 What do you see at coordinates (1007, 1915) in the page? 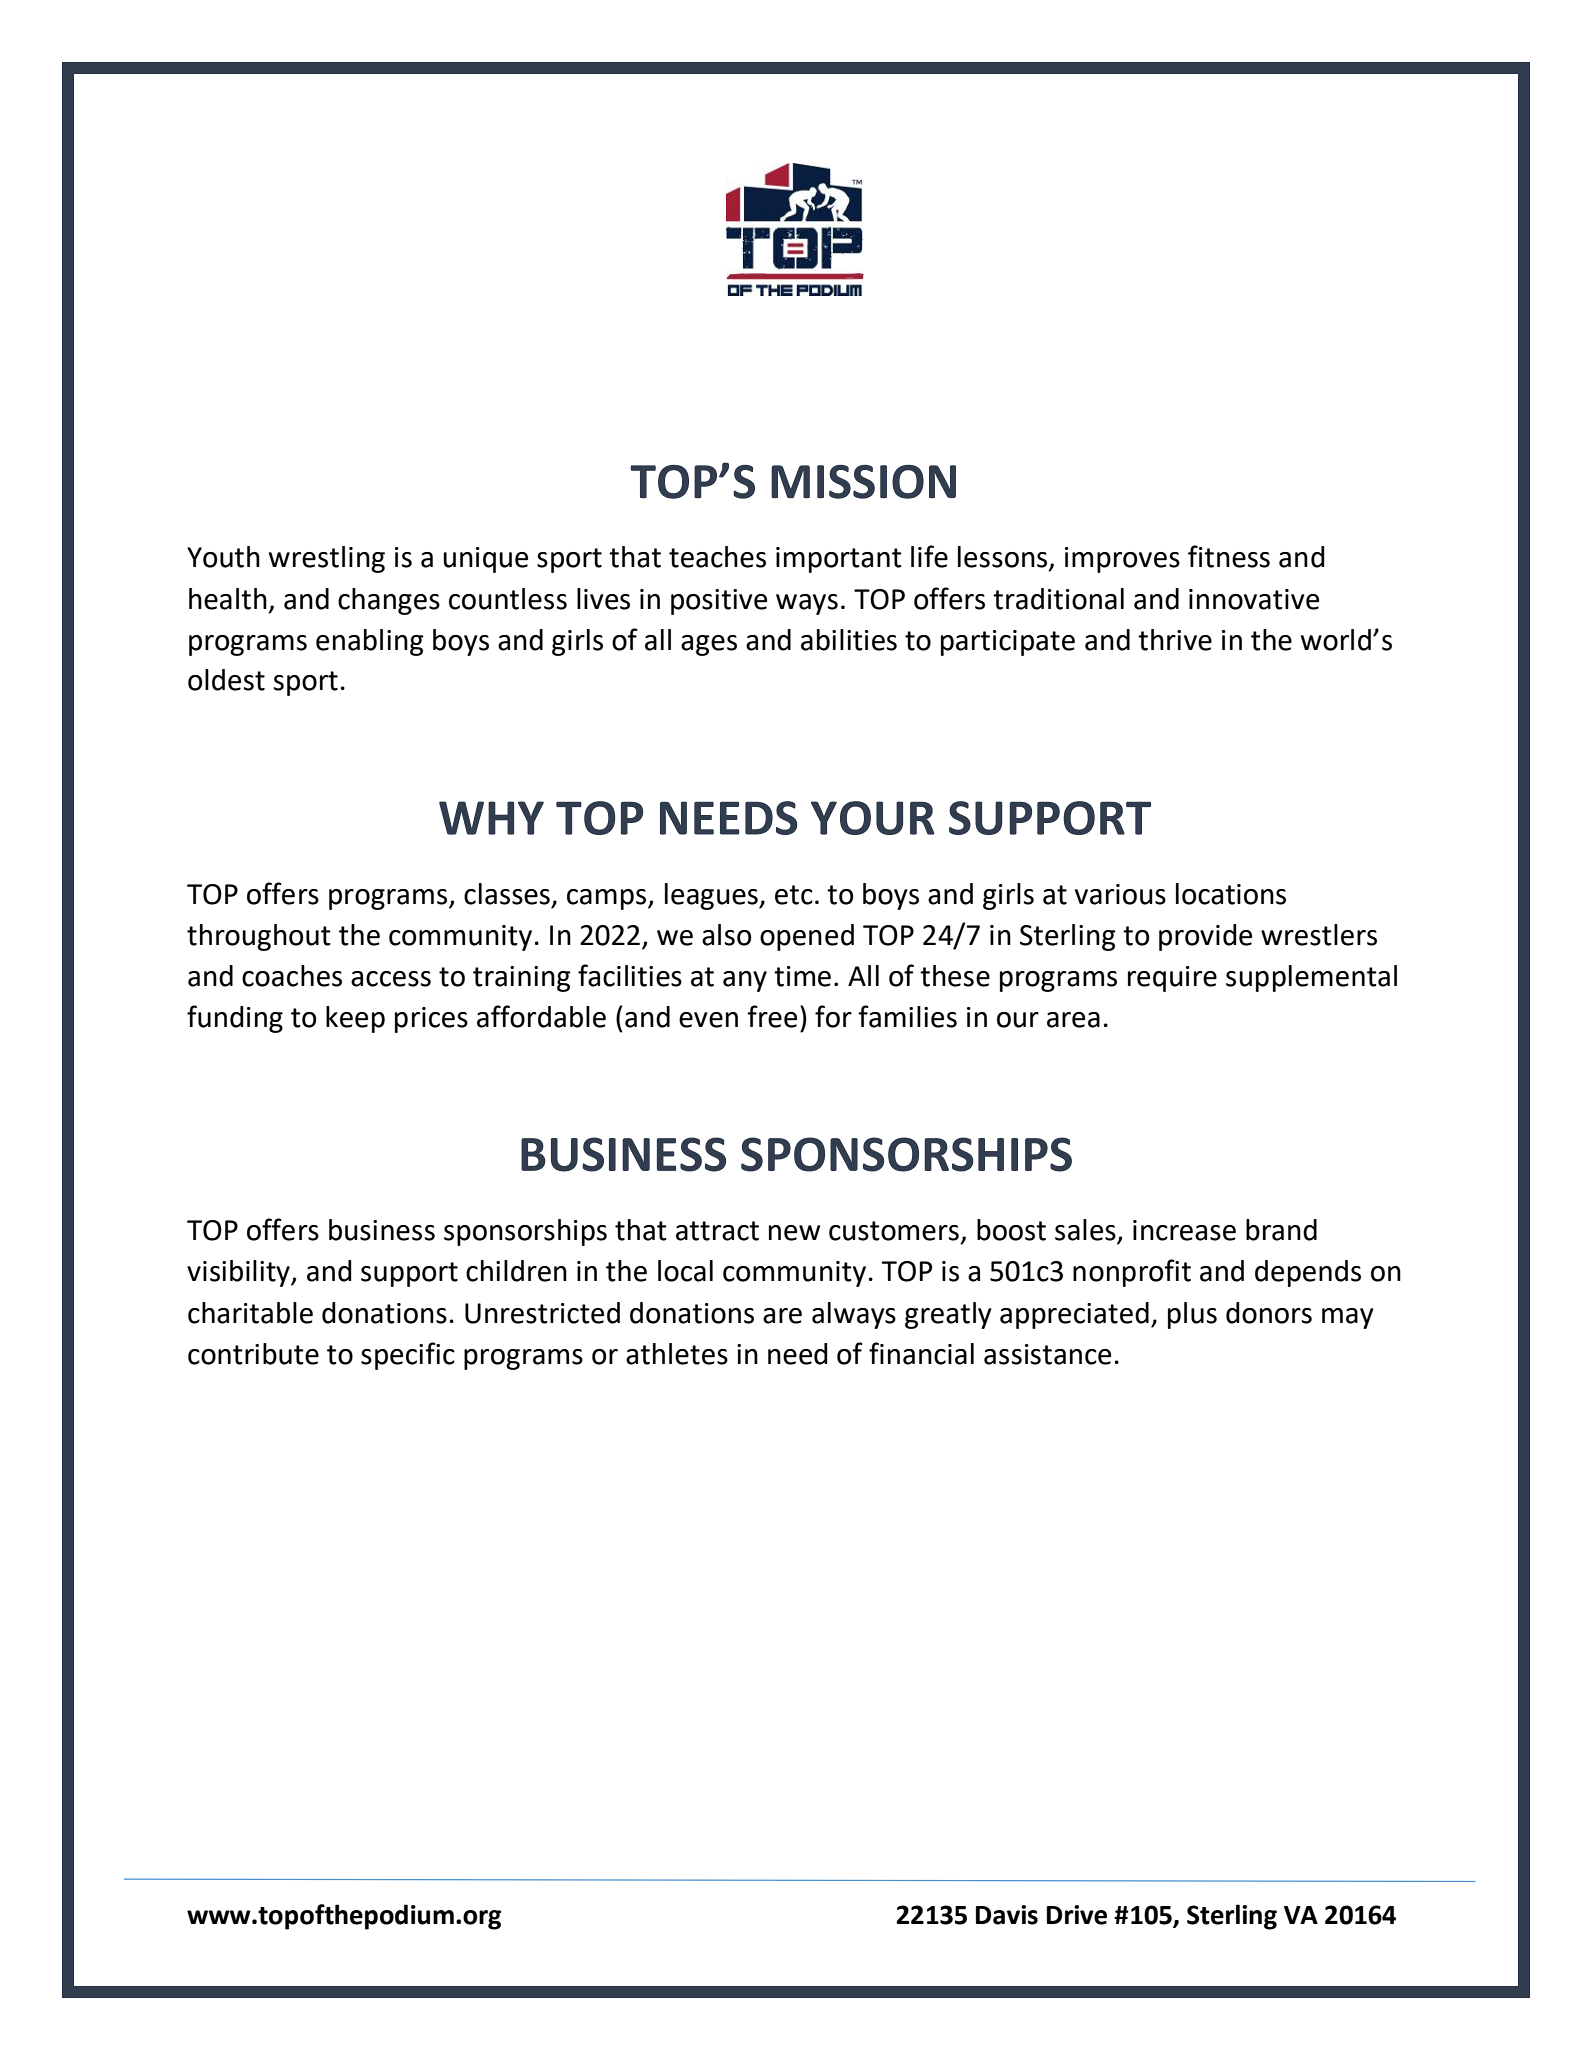
I see `Davis` at bounding box center [1007, 1915].
